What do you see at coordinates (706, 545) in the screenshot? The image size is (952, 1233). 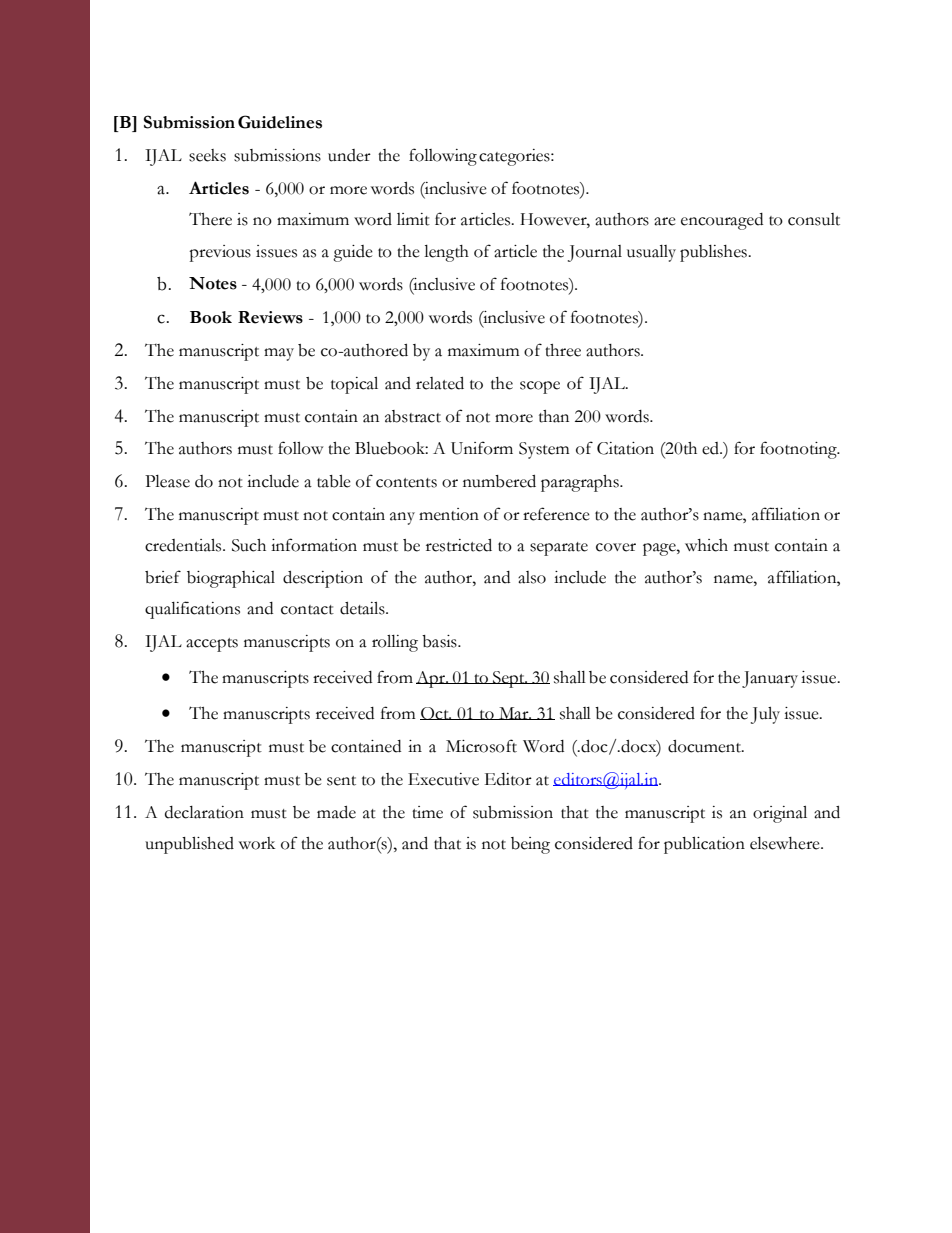 I see `which` at bounding box center [706, 545].
